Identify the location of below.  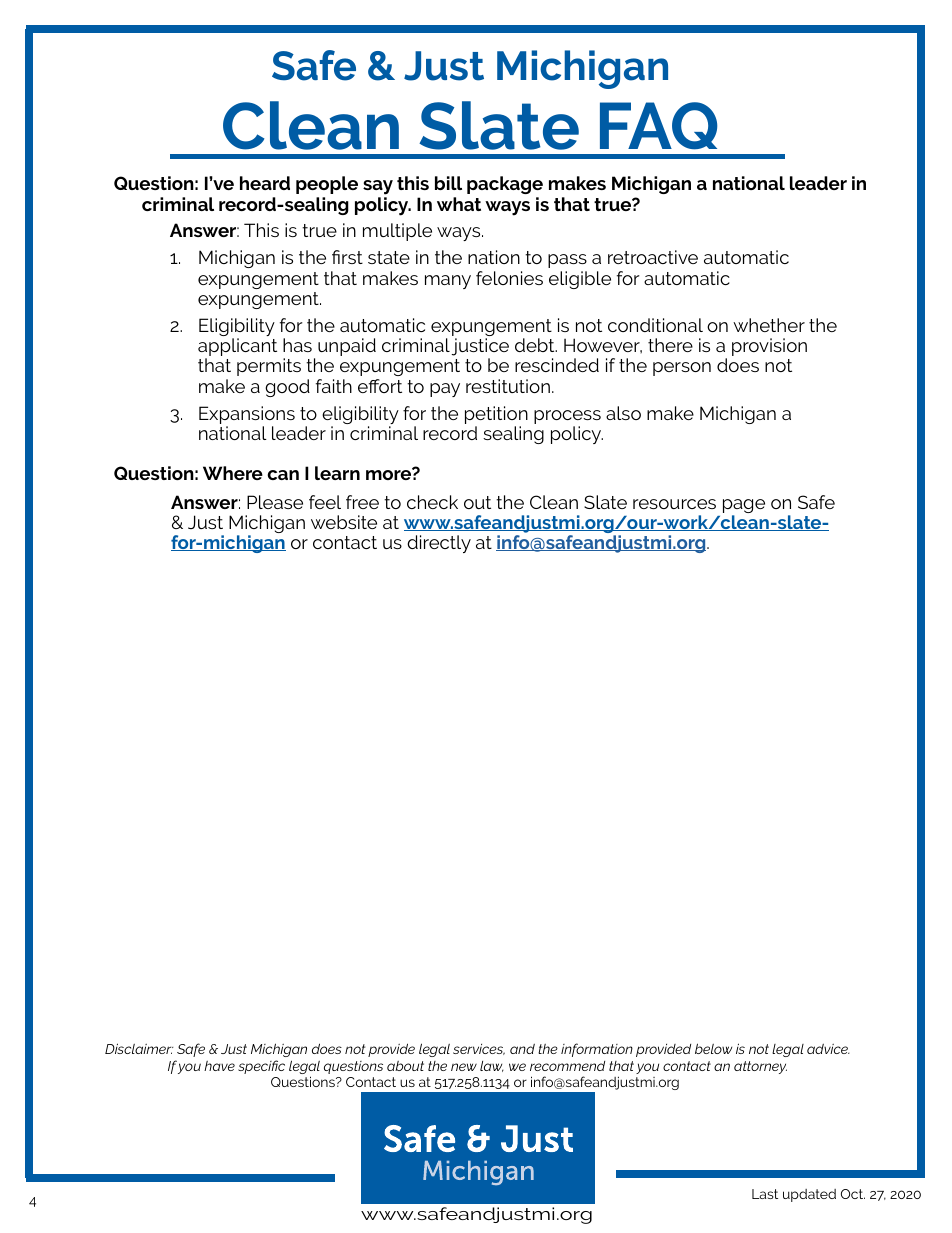
(713, 1048).
